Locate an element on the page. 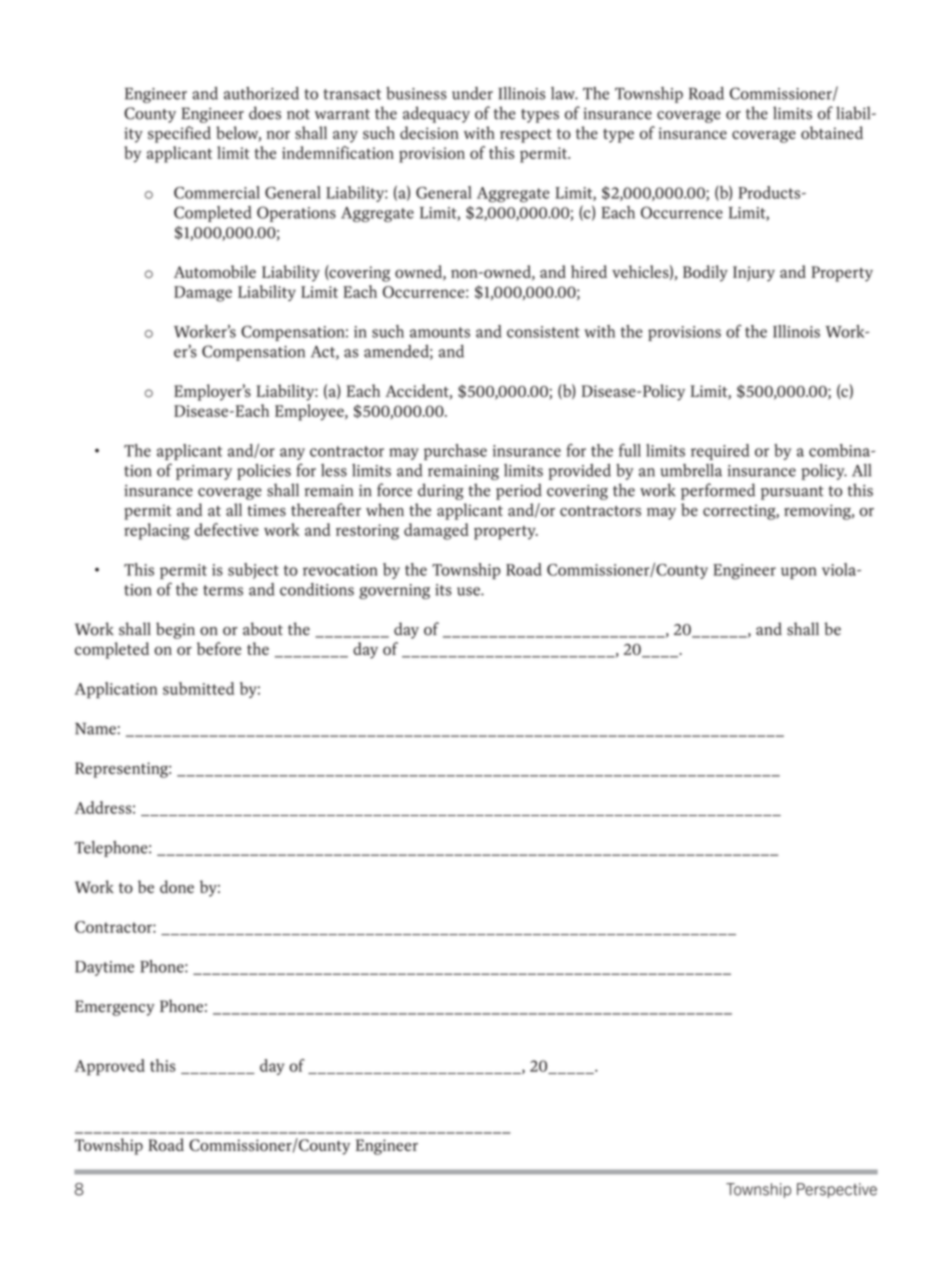 The height and width of the document is (1265, 952). adequacy is located at coordinates (436, 114).
